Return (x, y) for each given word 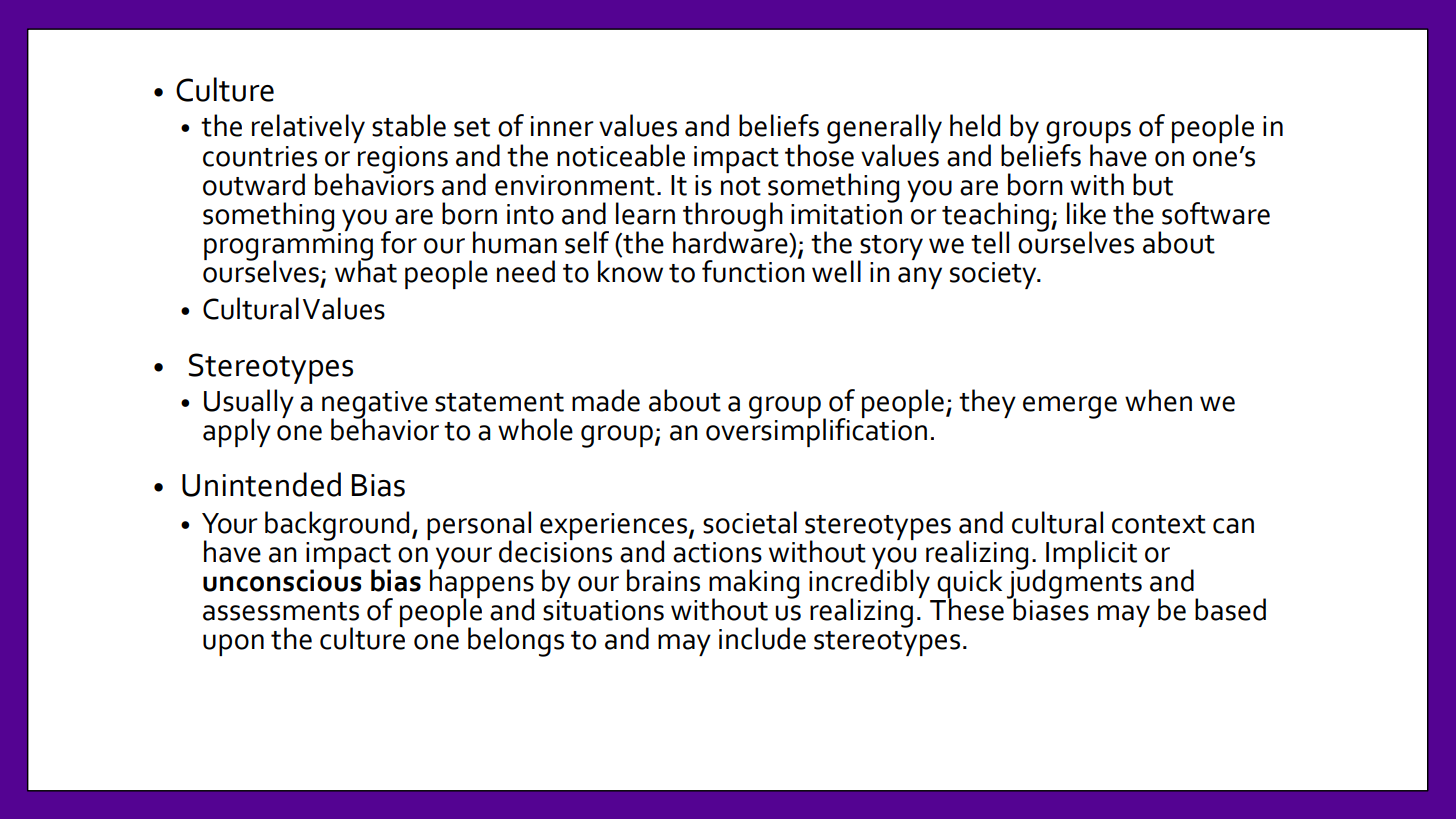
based (1230, 609)
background (337, 526)
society (994, 275)
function (753, 270)
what (366, 270)
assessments (281, 611)
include (762, 638)
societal (750, 522)
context (1159, 524)
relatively (308, 128)
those (819, 154)
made (606, 400)
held (975, 125)
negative (375, 406)
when (1158, 400)
